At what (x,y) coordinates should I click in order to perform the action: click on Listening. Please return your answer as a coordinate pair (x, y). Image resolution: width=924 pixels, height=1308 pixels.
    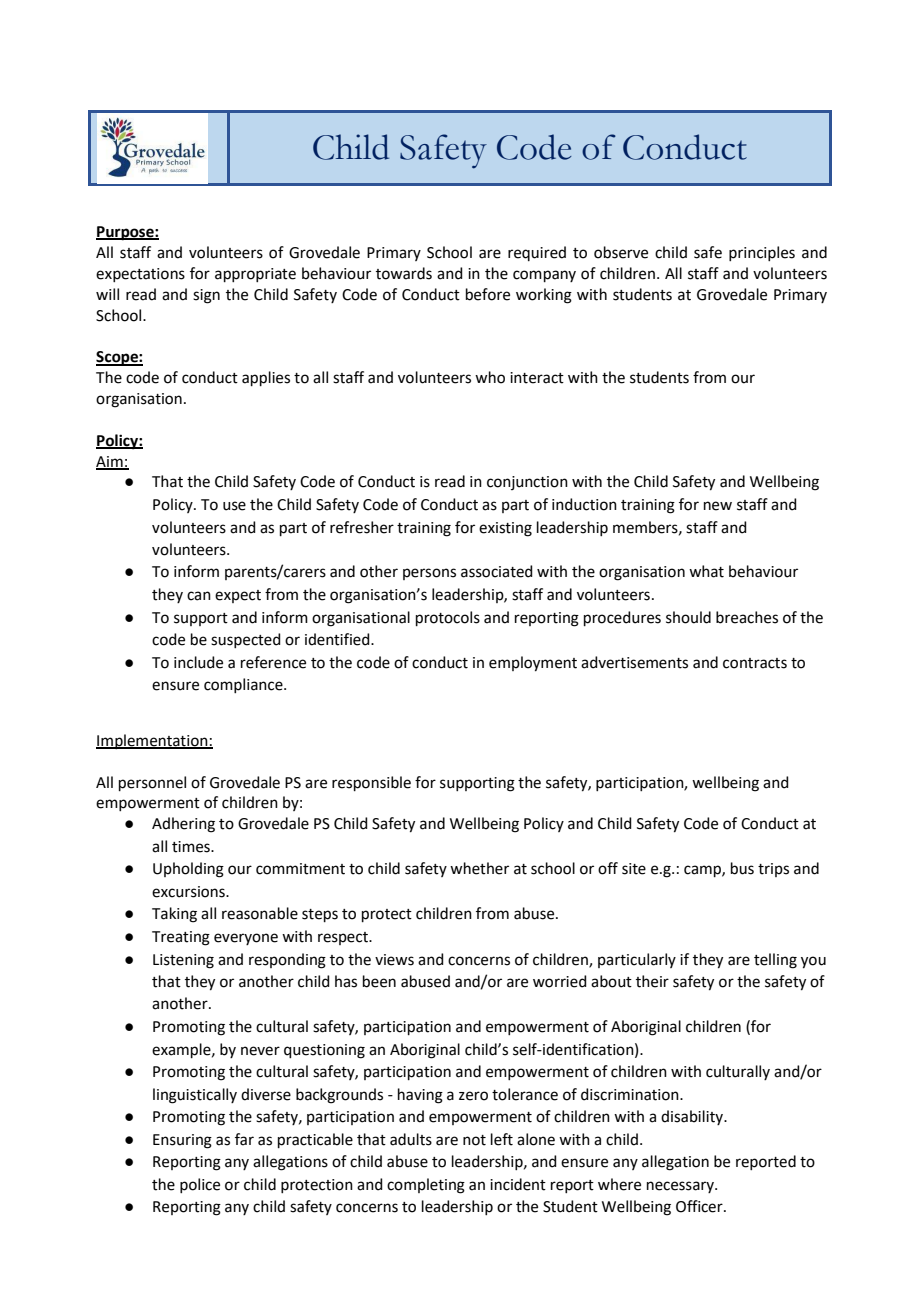
    Looking at the image, I should click on (183, 961).
